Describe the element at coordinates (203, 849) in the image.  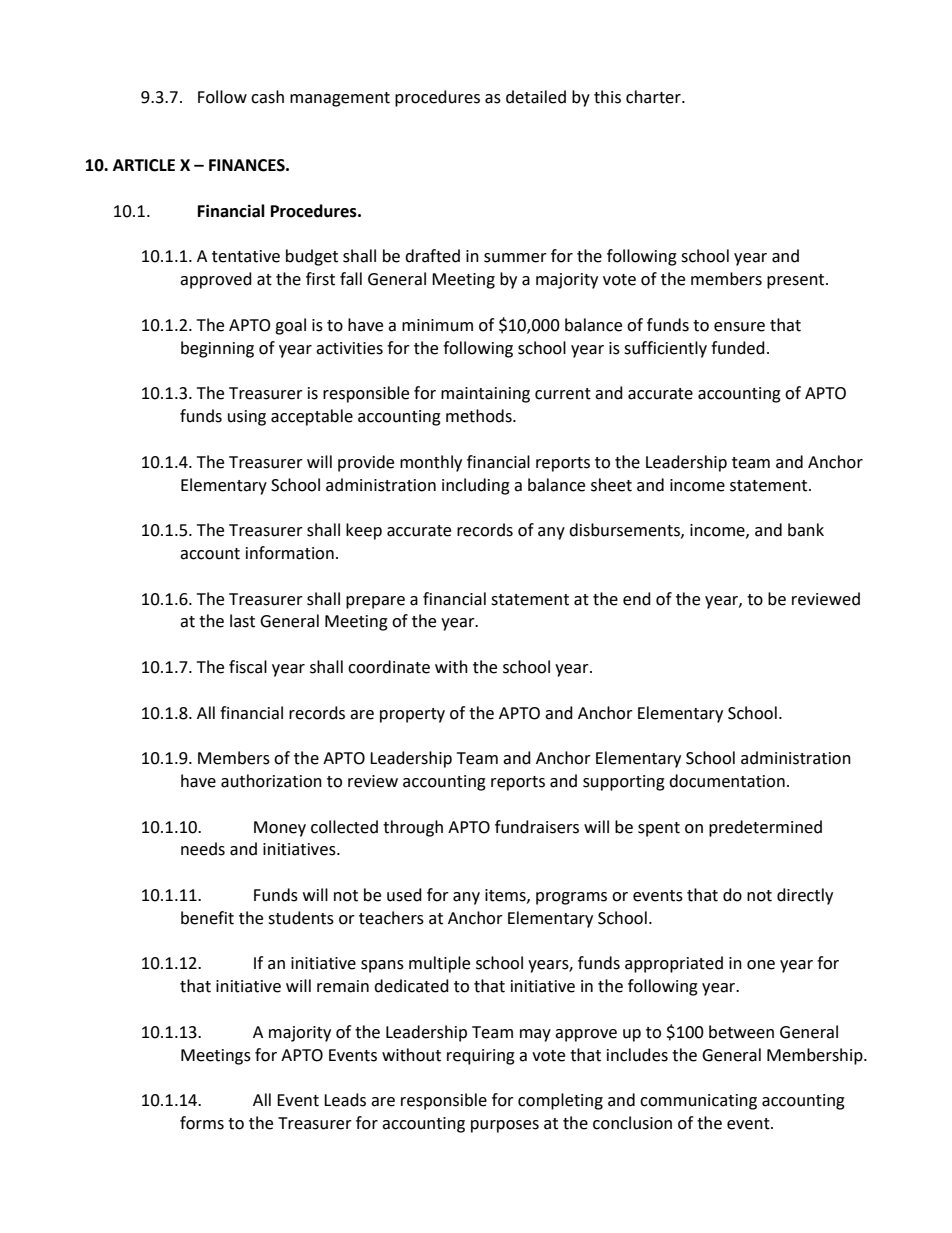
I see `needs` at that location.
